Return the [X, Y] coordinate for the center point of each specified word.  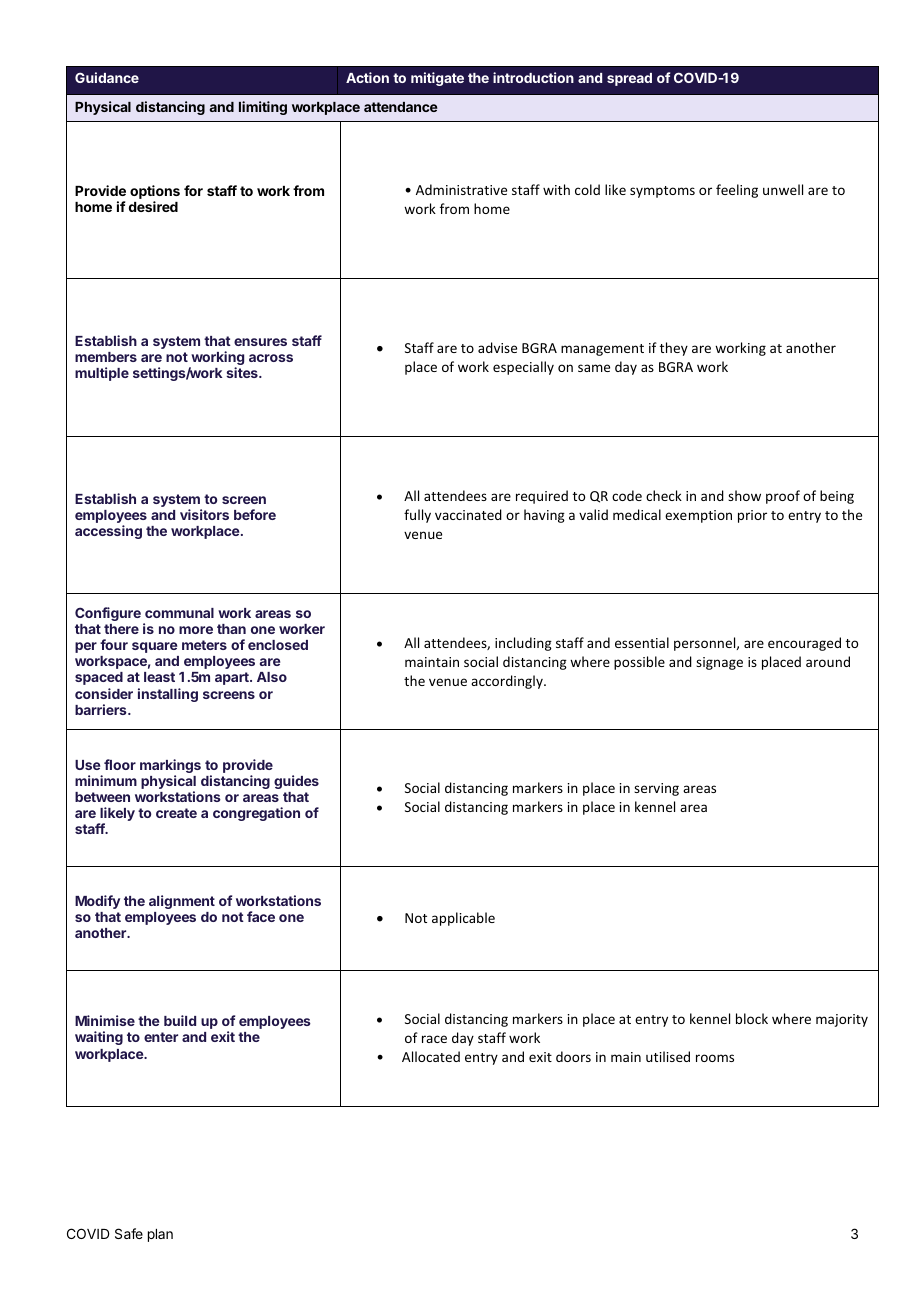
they [674, 349]
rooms [715, 1058]
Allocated [431, 1056]
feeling [737, 191]
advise [497, 347]
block [752, 1018]
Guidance [107, 77]
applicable [463, 919]
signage [719, 663]
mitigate [437, 79]
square [154, 647]
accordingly [508, 682]
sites [243, 372]
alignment [182, 902]
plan [160, 1235]
